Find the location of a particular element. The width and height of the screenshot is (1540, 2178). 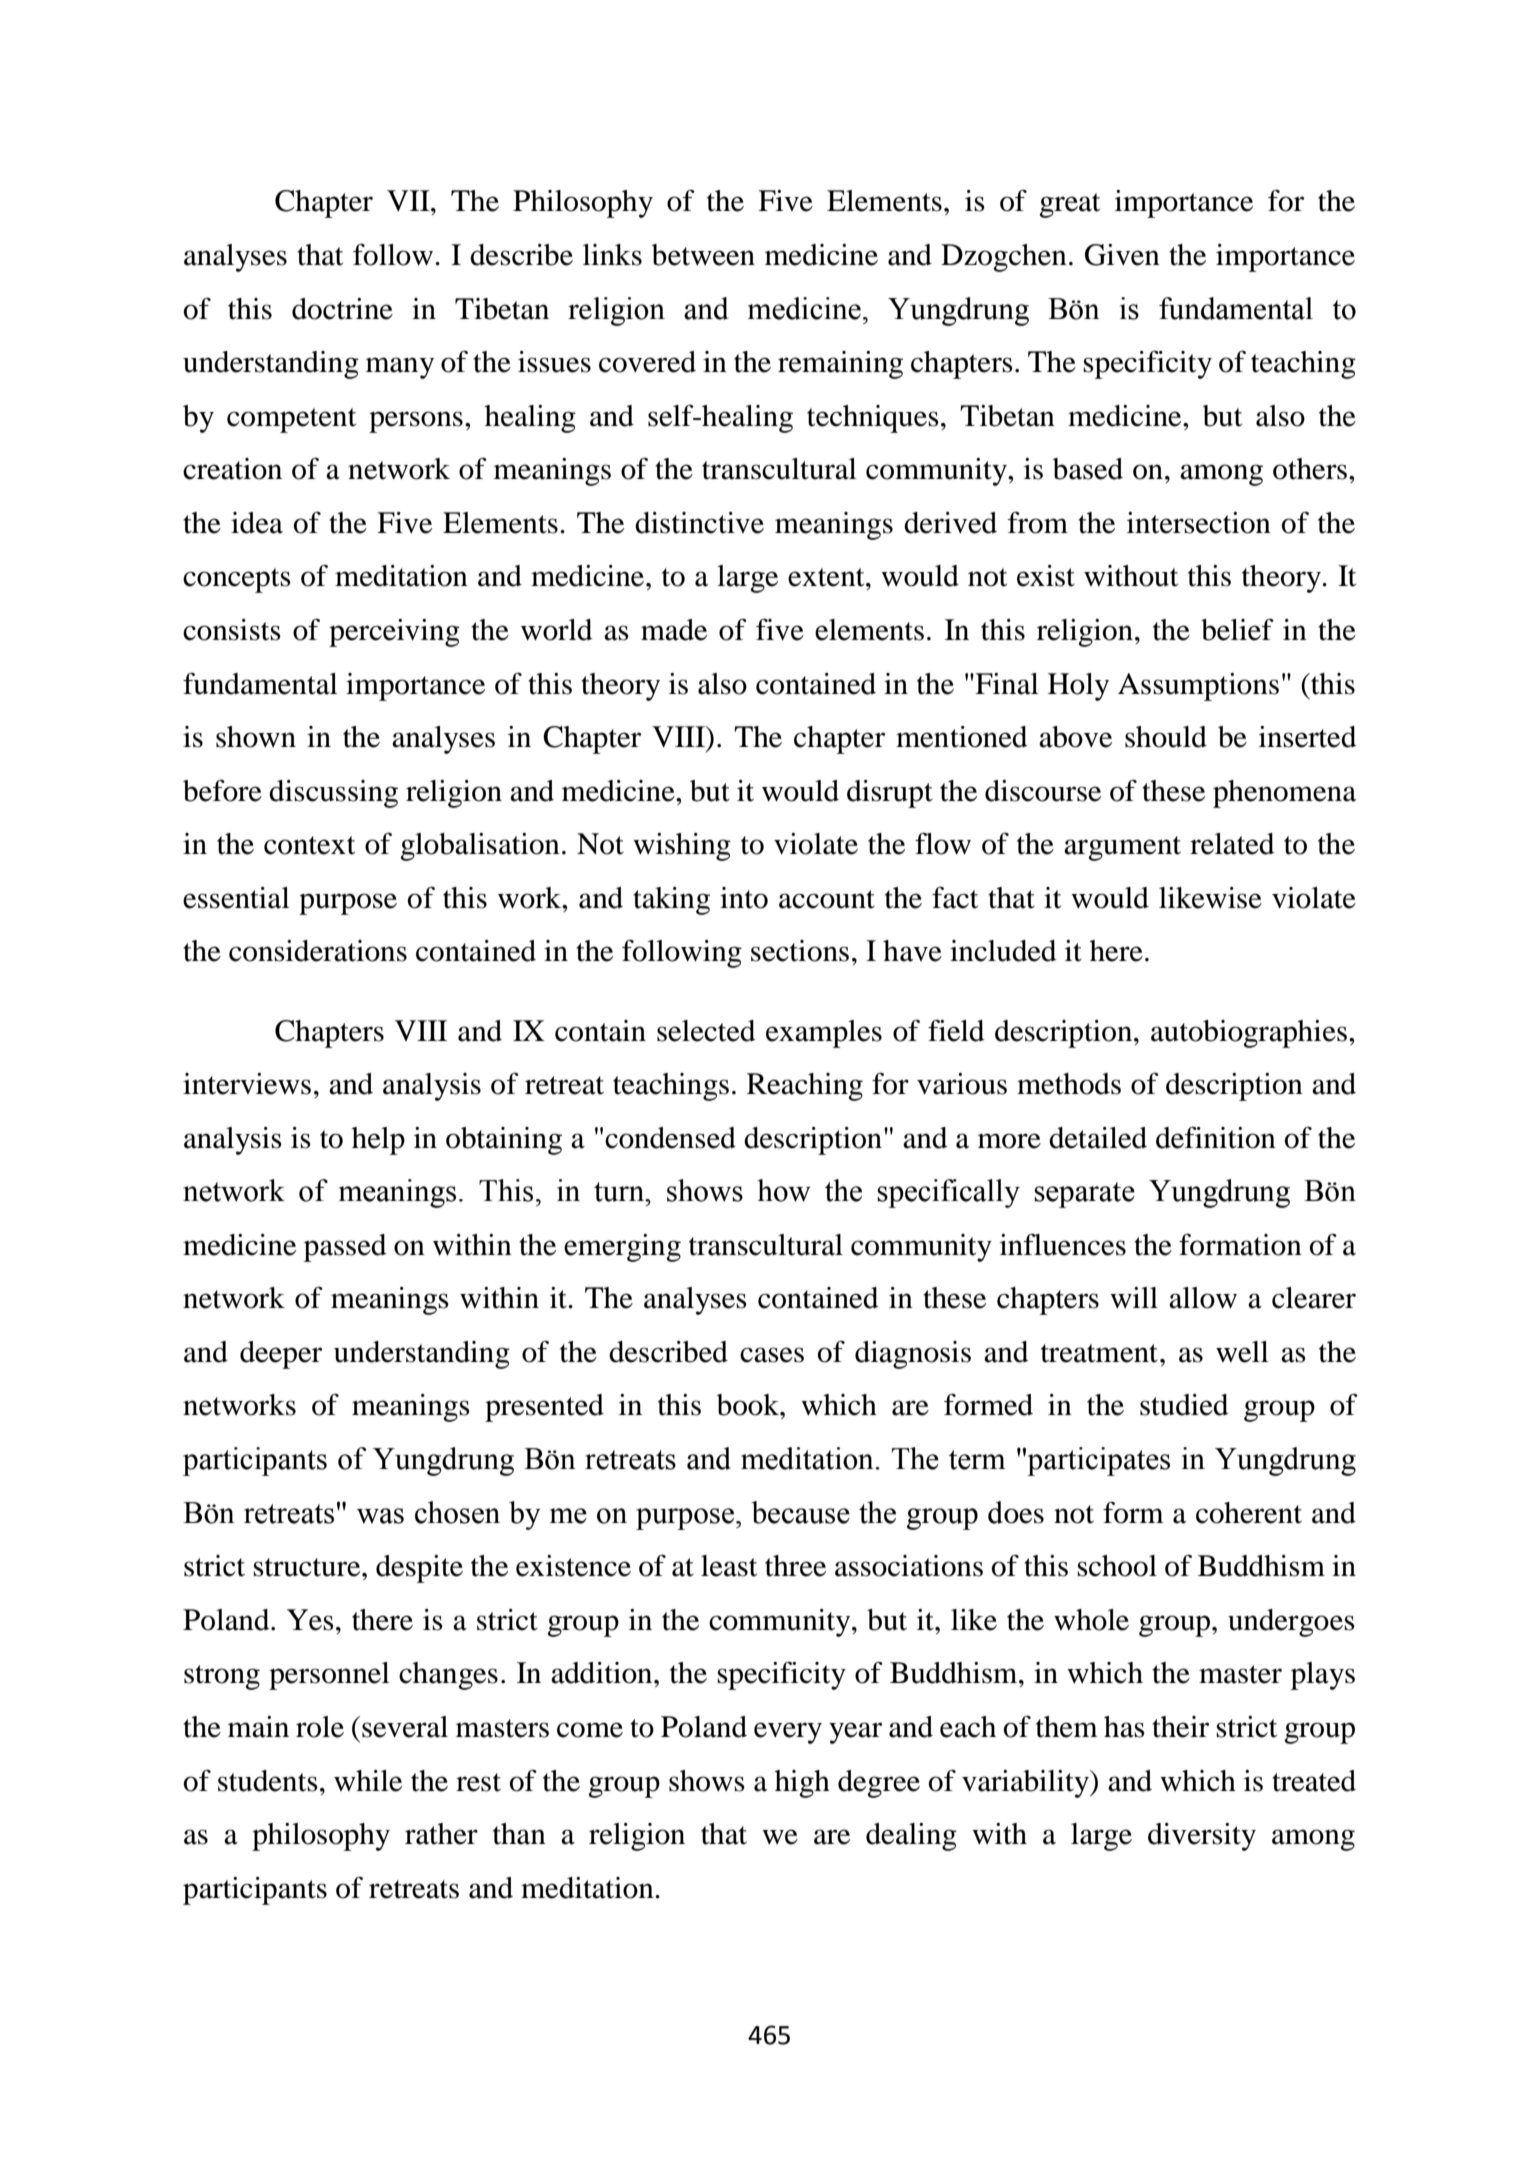

between is located at coordinates (703, 255).
